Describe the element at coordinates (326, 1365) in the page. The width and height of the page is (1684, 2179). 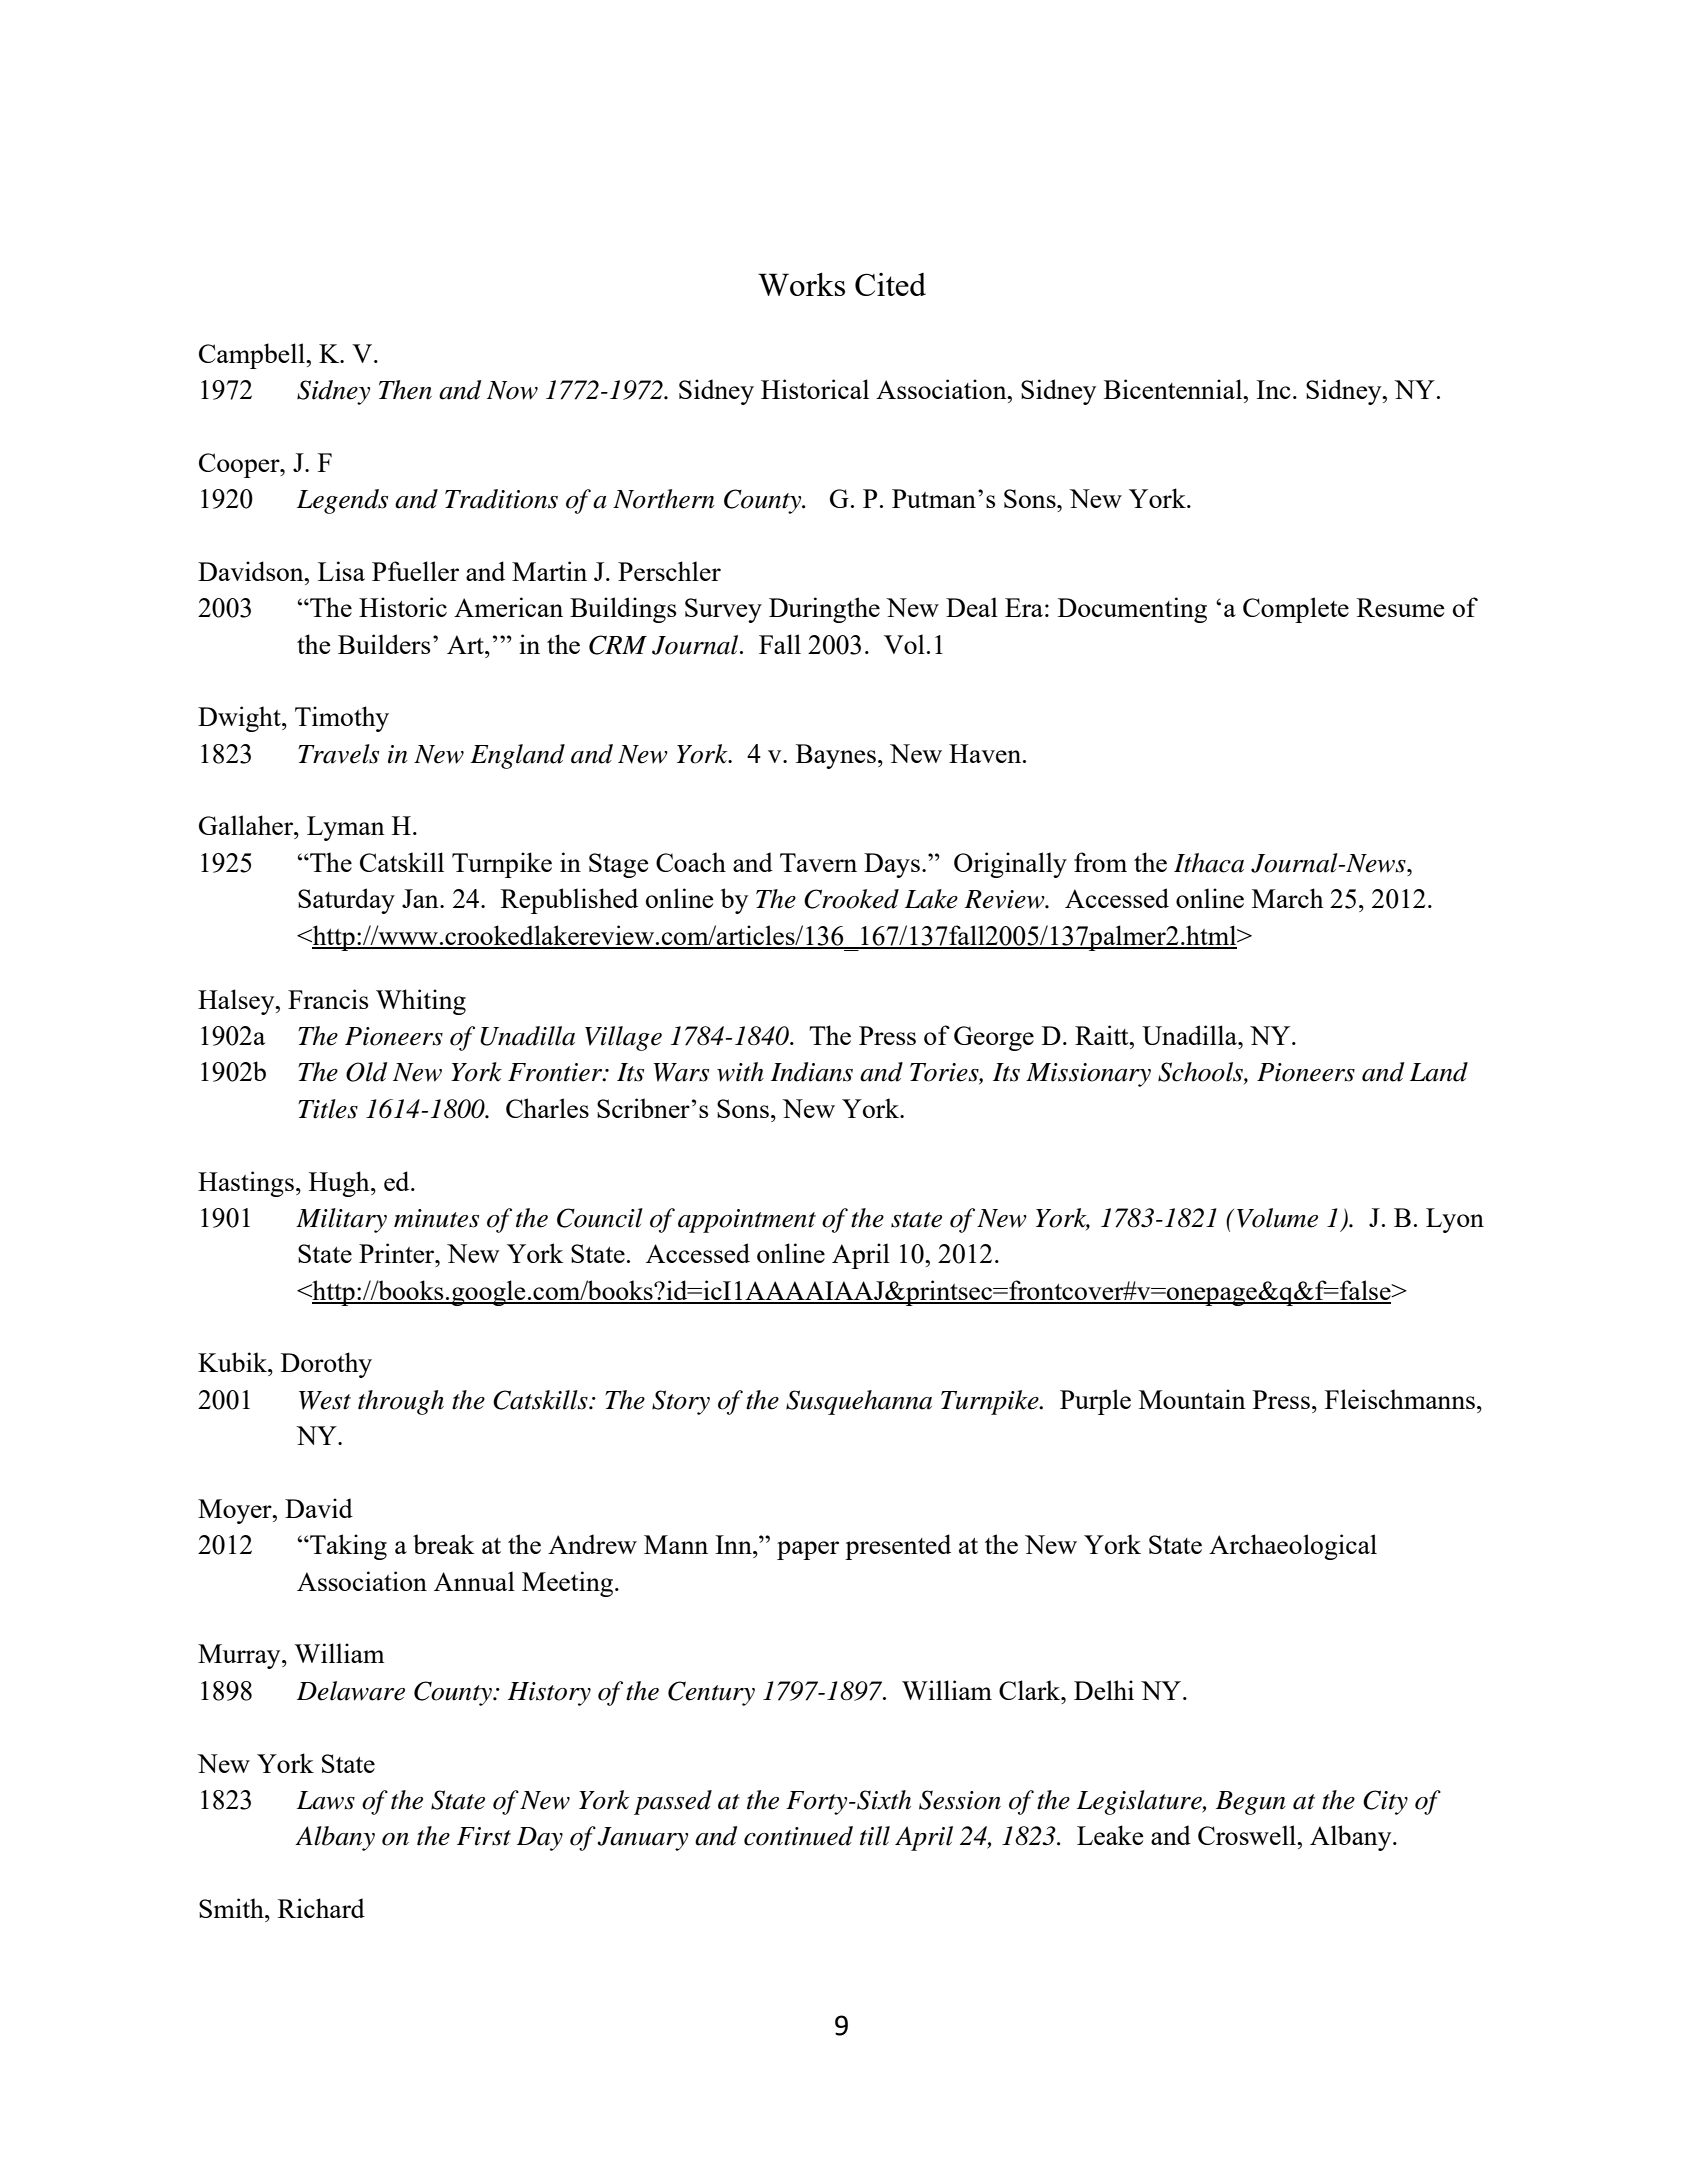
I see `Dorothy` at that location.
